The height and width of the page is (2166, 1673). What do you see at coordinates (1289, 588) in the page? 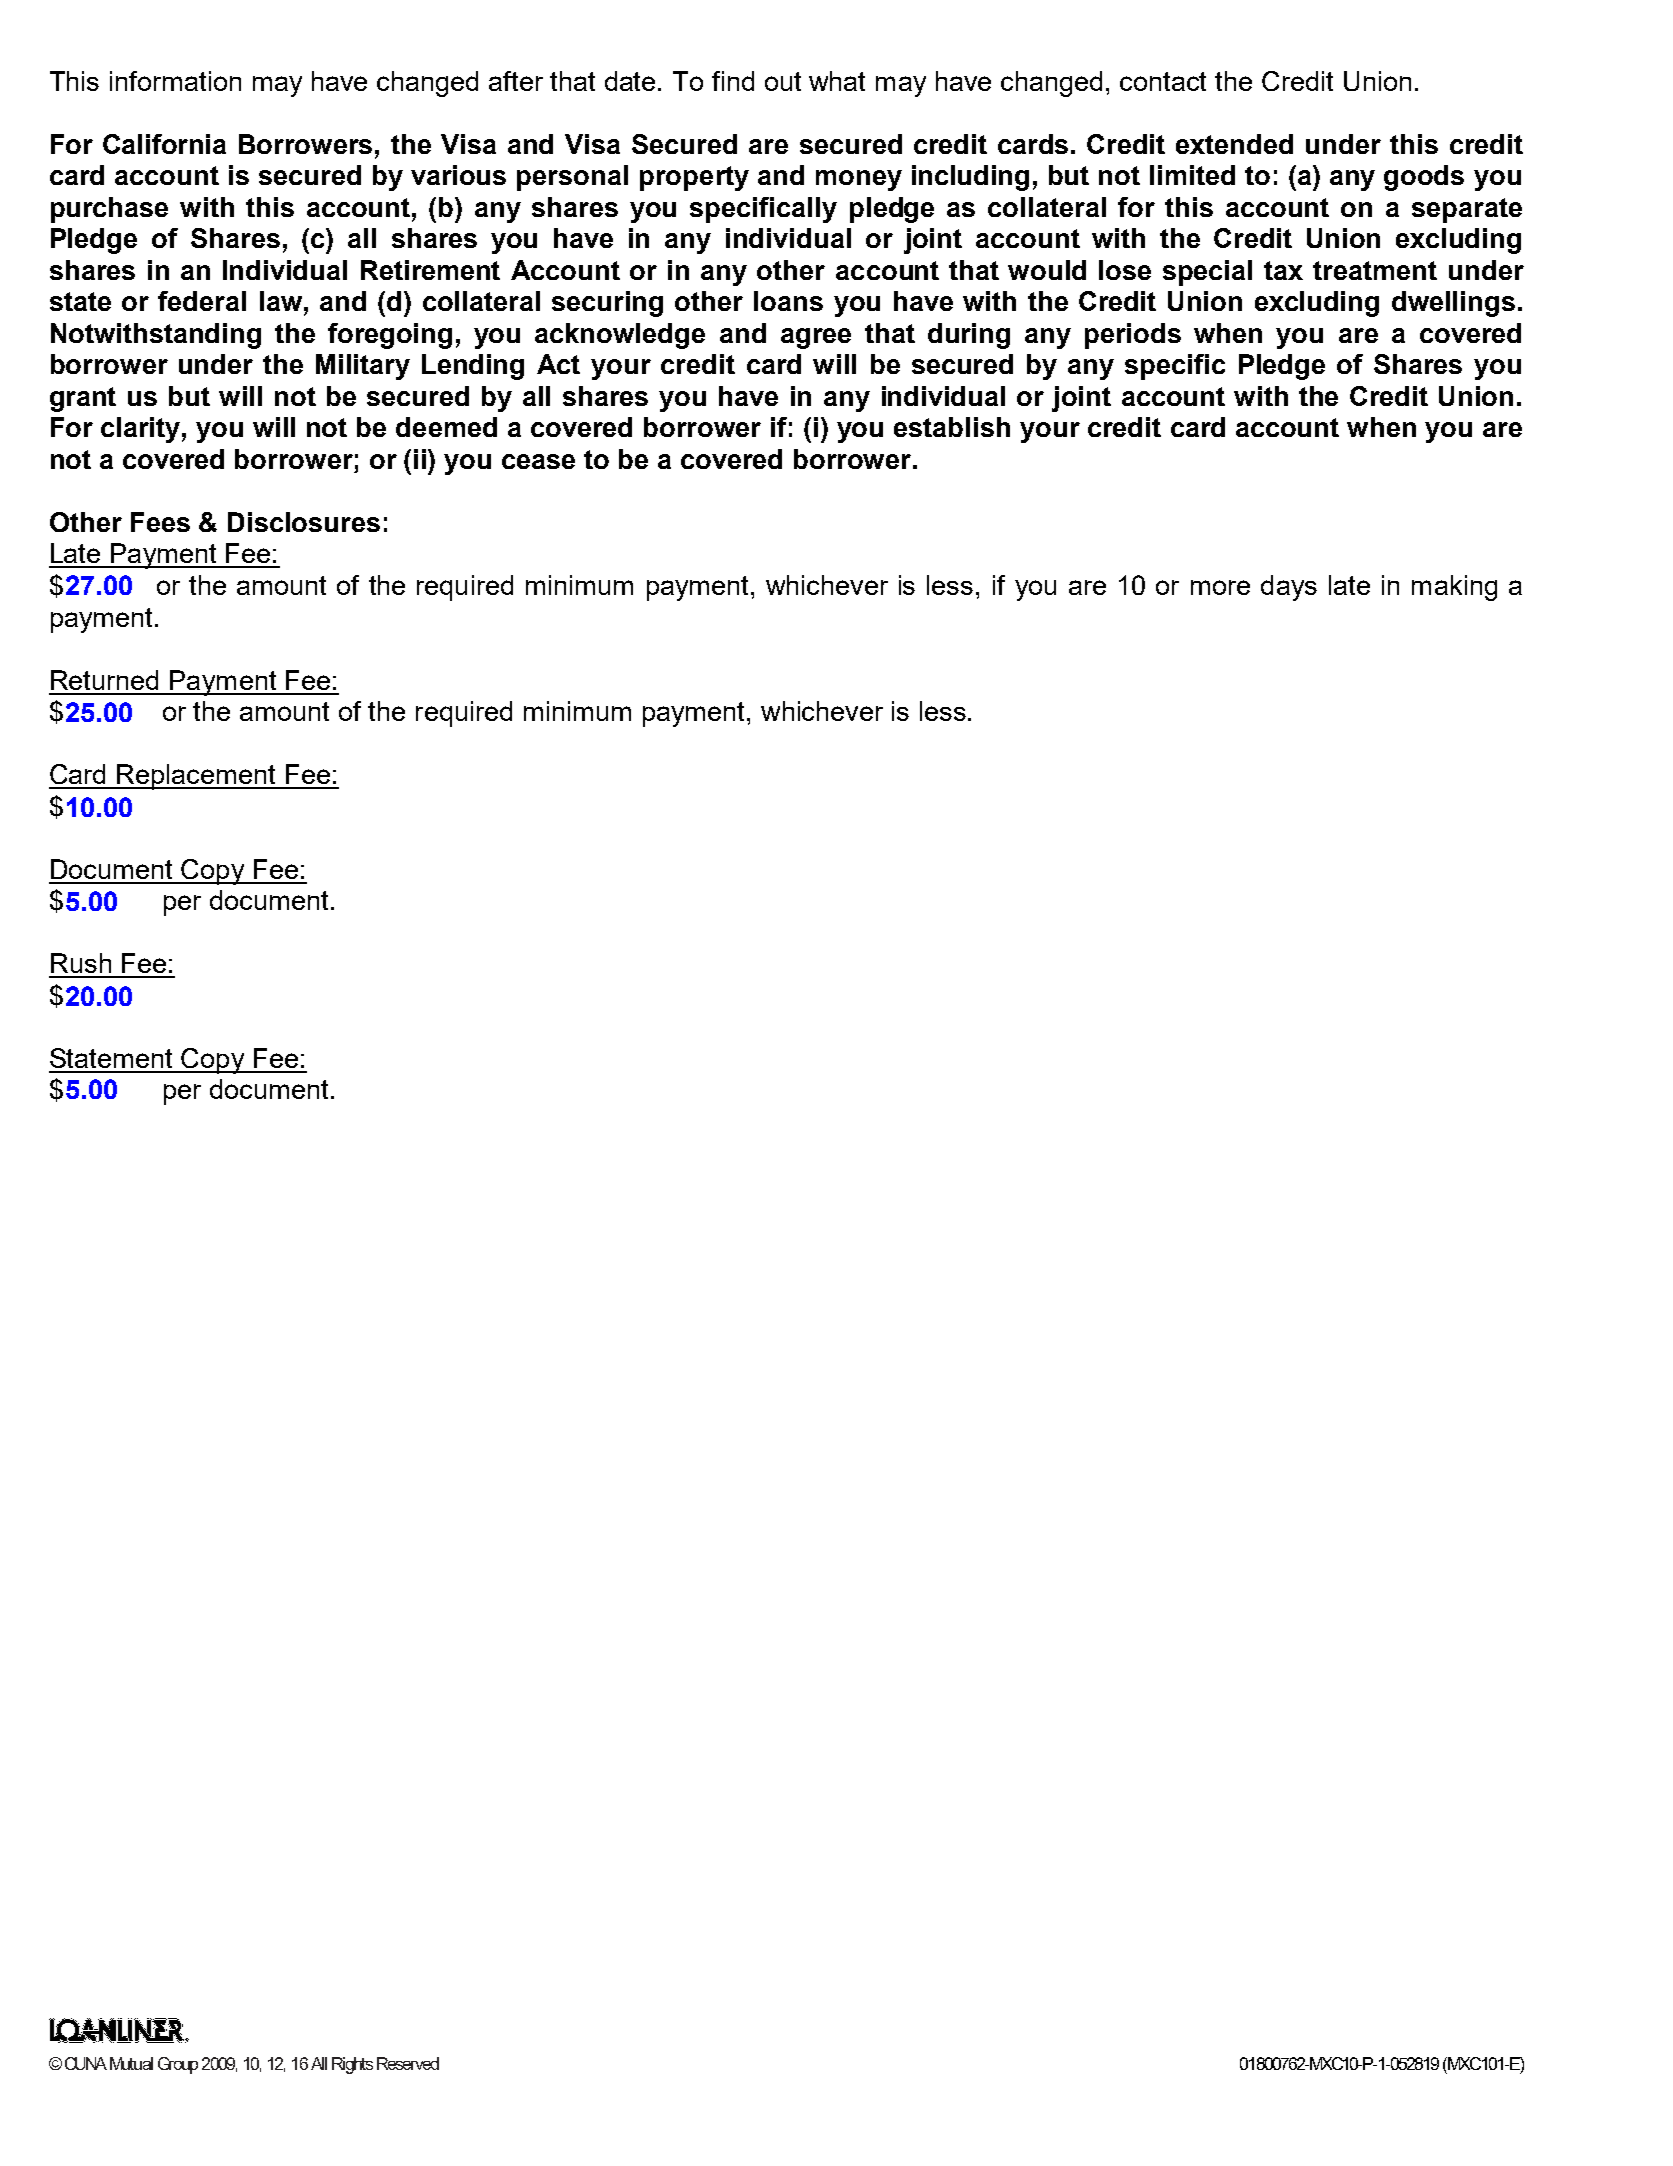
I see `days` at bounding box center [1289, 588].
